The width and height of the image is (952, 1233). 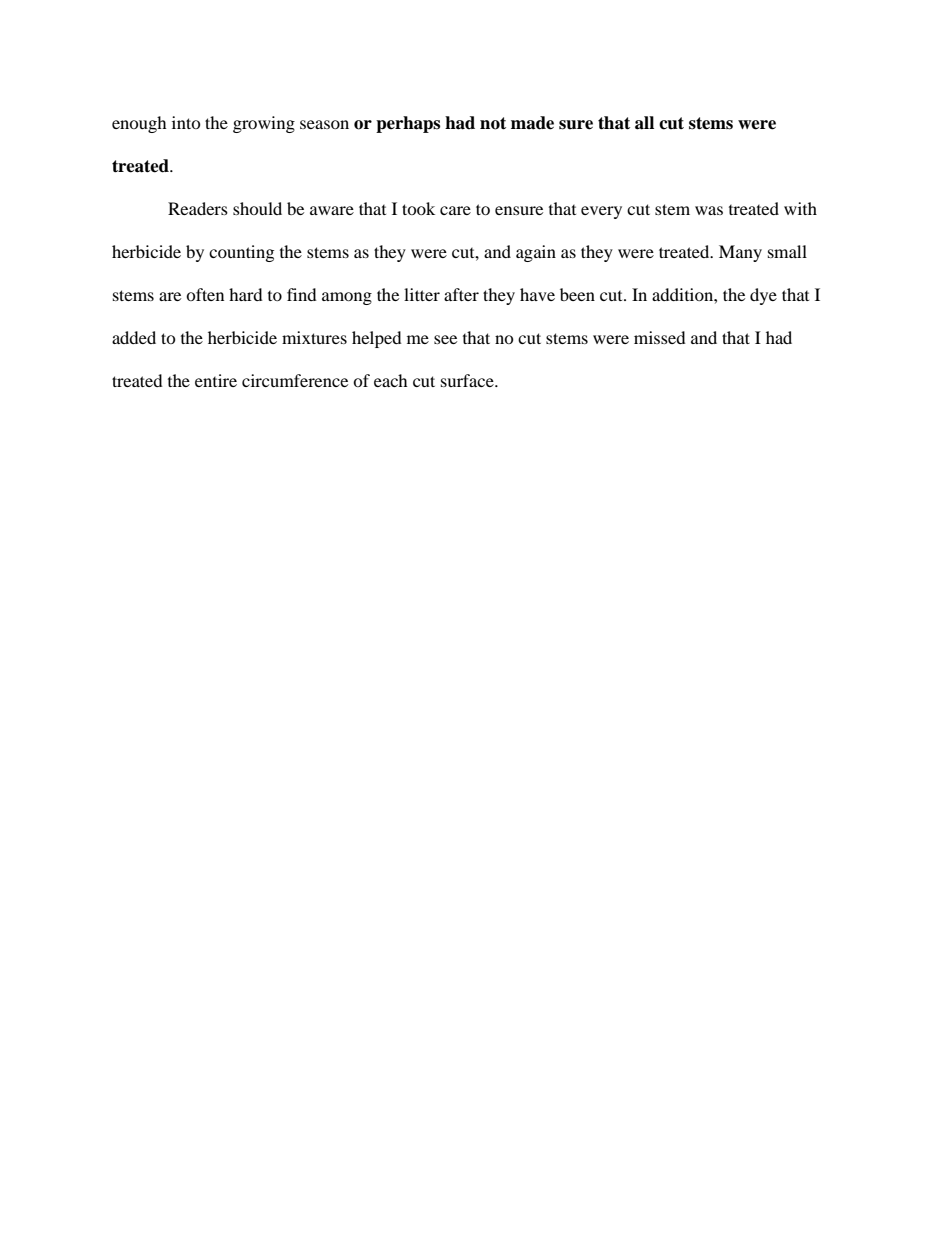 What do you see at coordinates (186, 122) in the image?
I see `into` at bounding box center [186, 122].
